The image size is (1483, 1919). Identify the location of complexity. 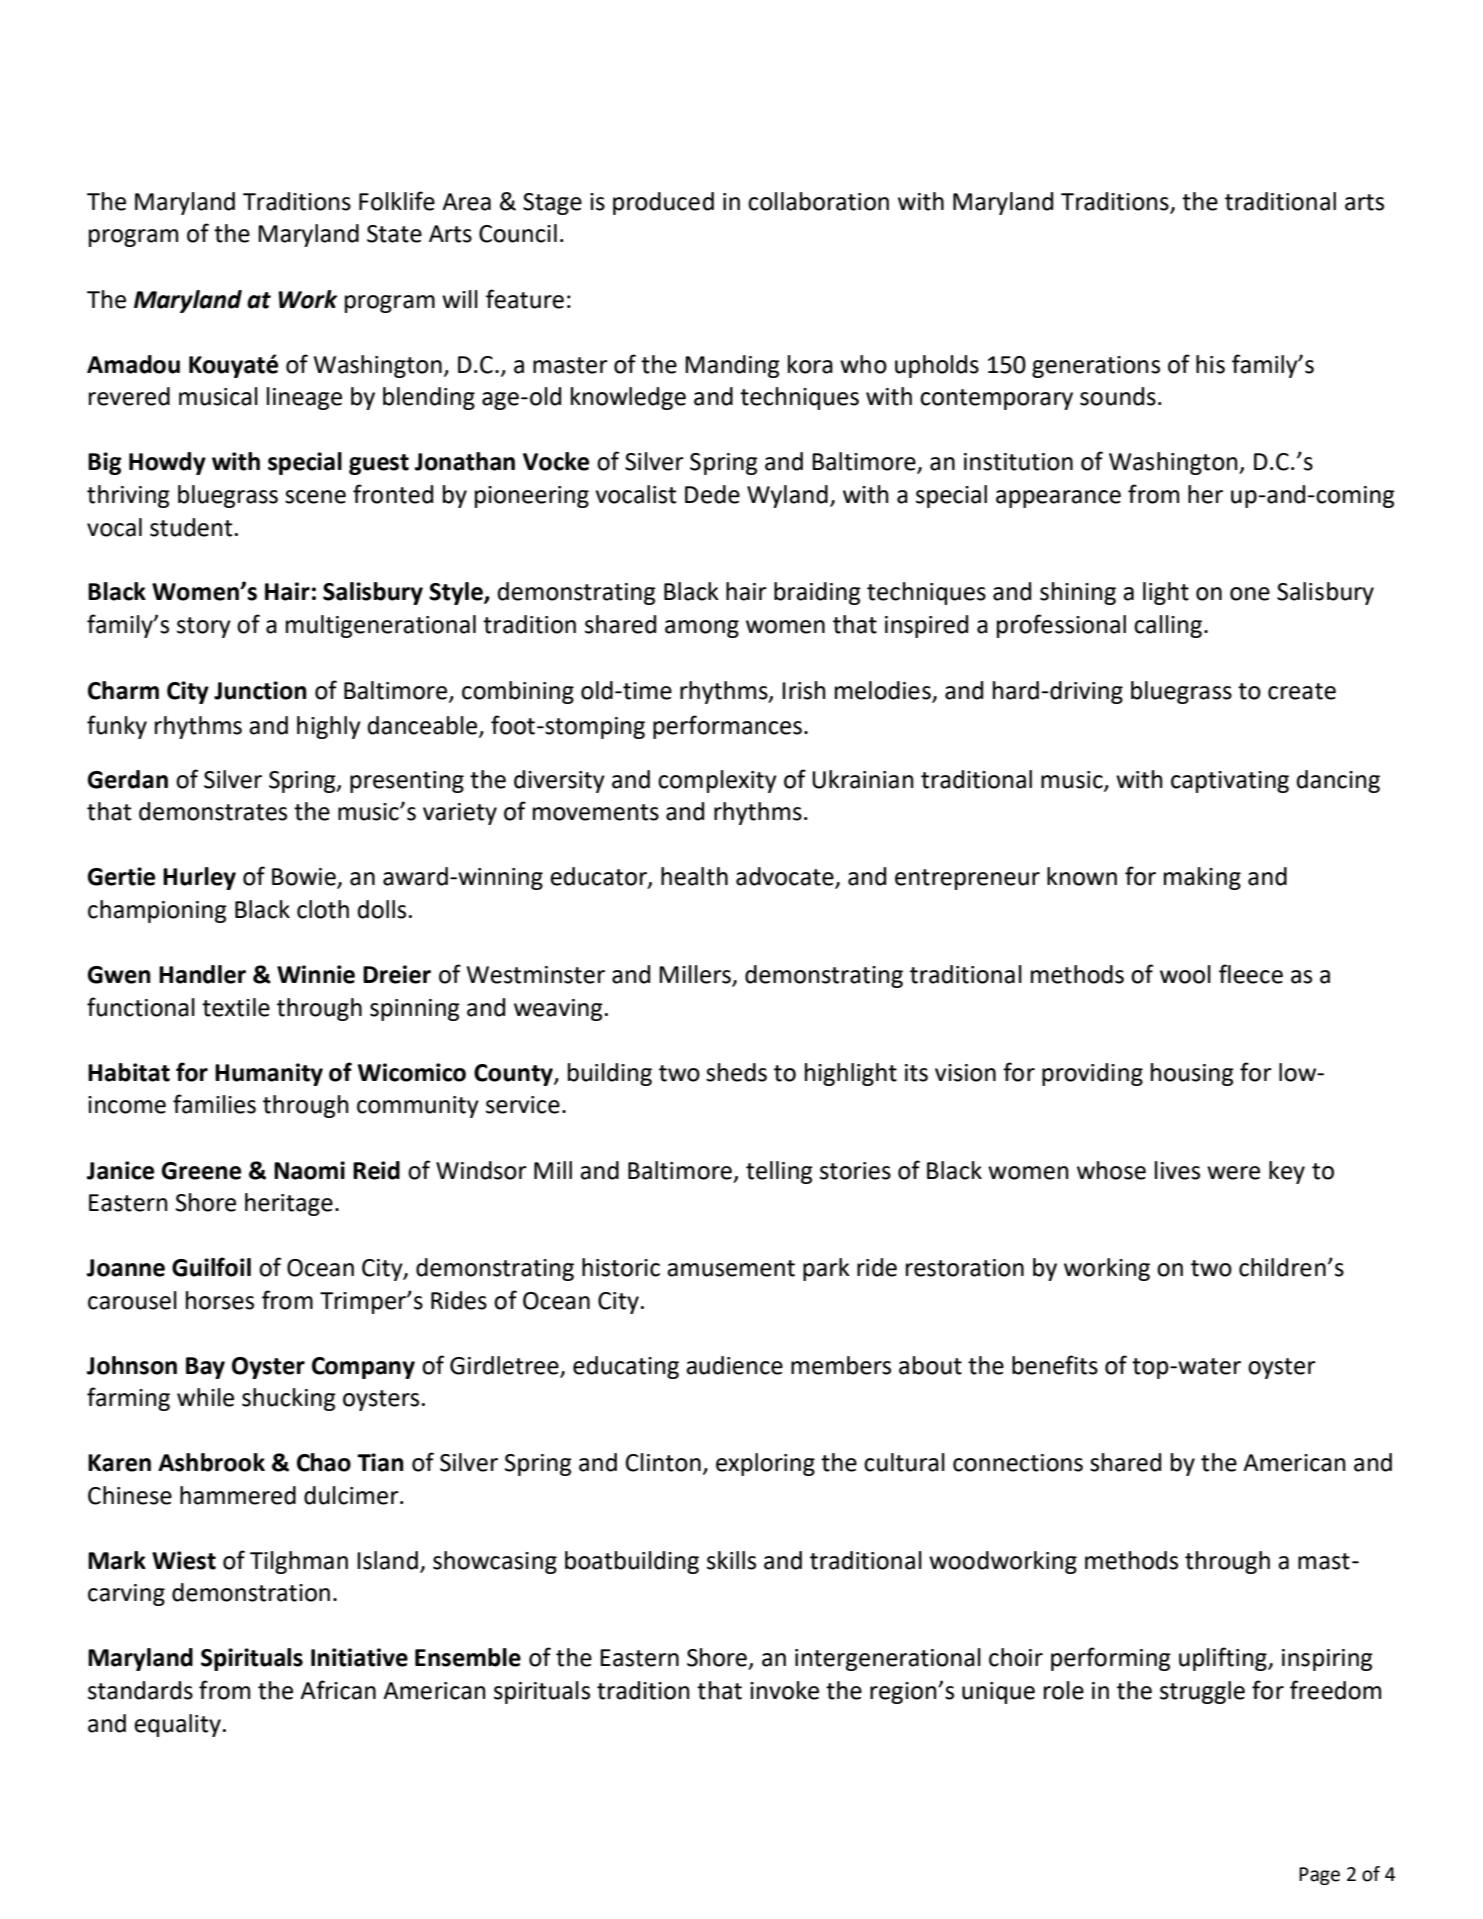
(717, 781).
